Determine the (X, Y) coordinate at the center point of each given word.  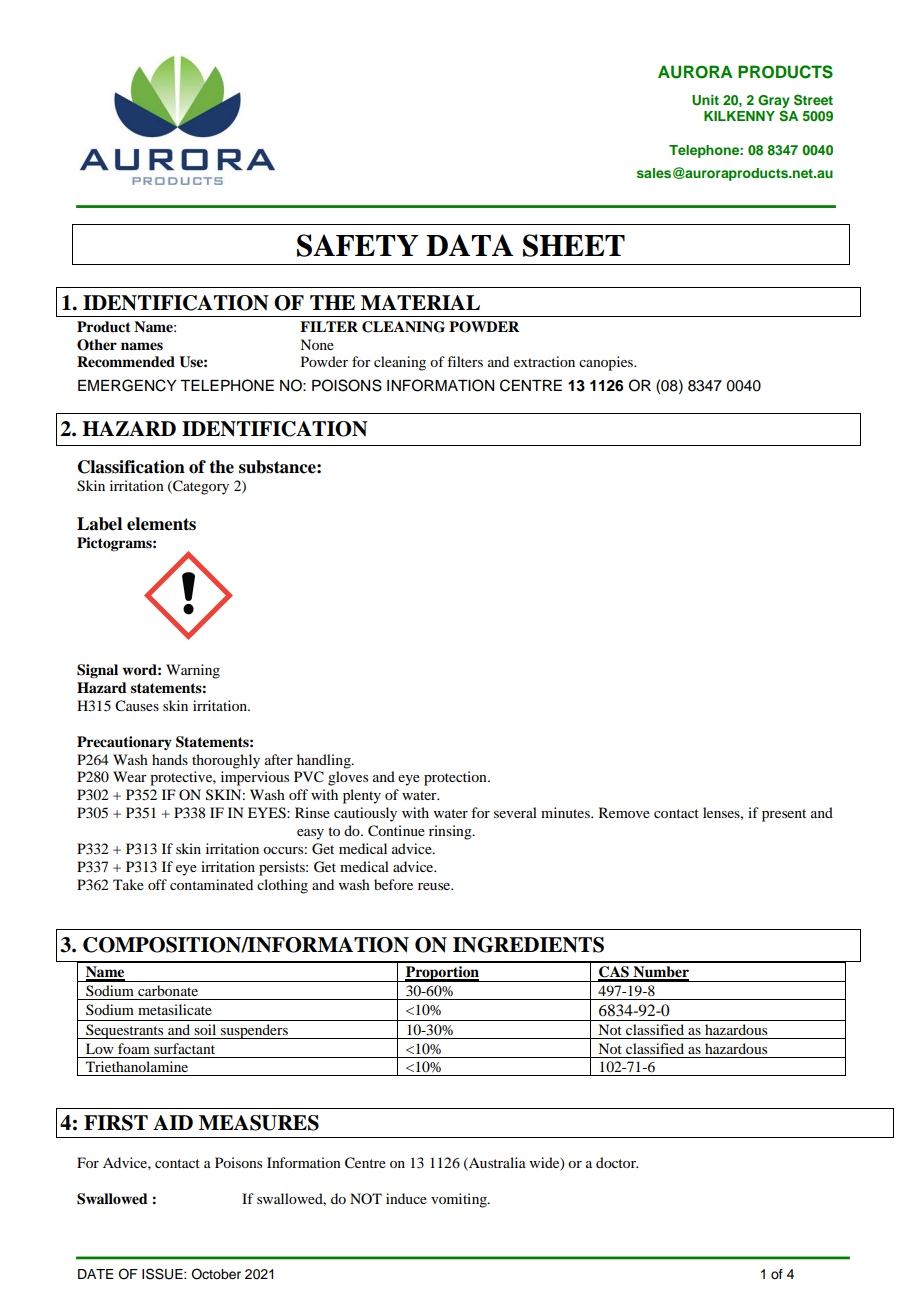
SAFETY (357, 245)
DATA (469, 245)
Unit (705, 100)
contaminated (211, 884)
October (216, 1274)
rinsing (451, 832)
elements (161, 524)
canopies (607, 363)
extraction (544, 361)
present (784, 815)
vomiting (460, 1200)
